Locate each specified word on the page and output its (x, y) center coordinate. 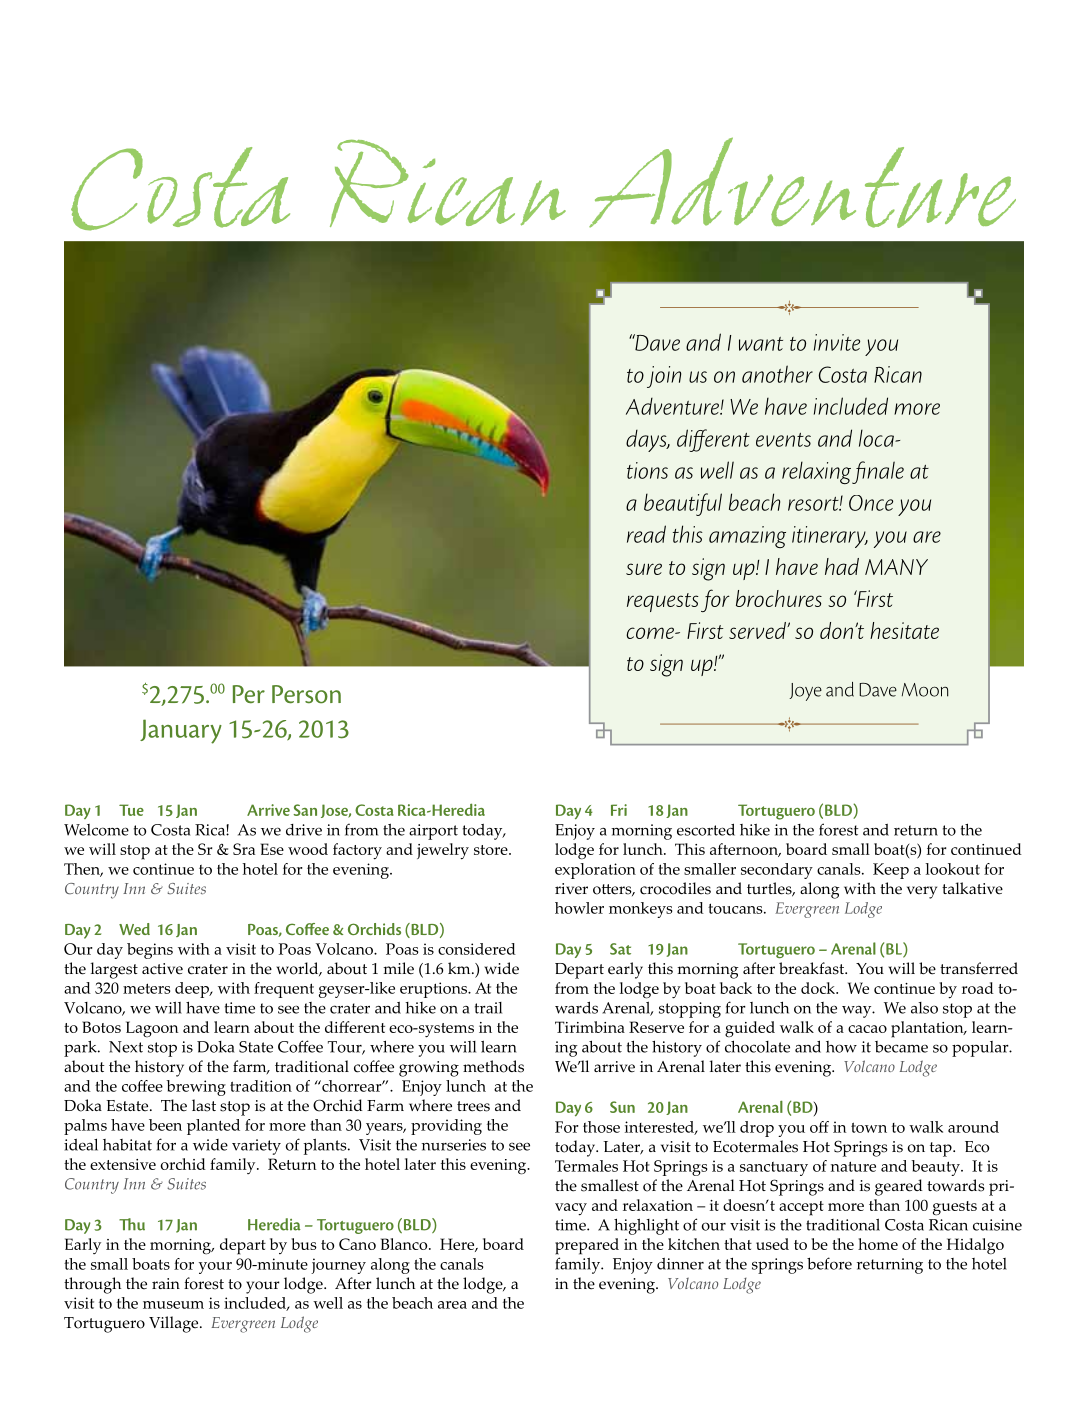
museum (173, 1305)
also (924, 1008)
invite (837, 342)
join (664, 377)
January (181, 731)
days (647, 441)
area (452, 1305)
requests (662, 602)
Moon (925, 690)
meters (146, 988)
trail (488, 1008)
